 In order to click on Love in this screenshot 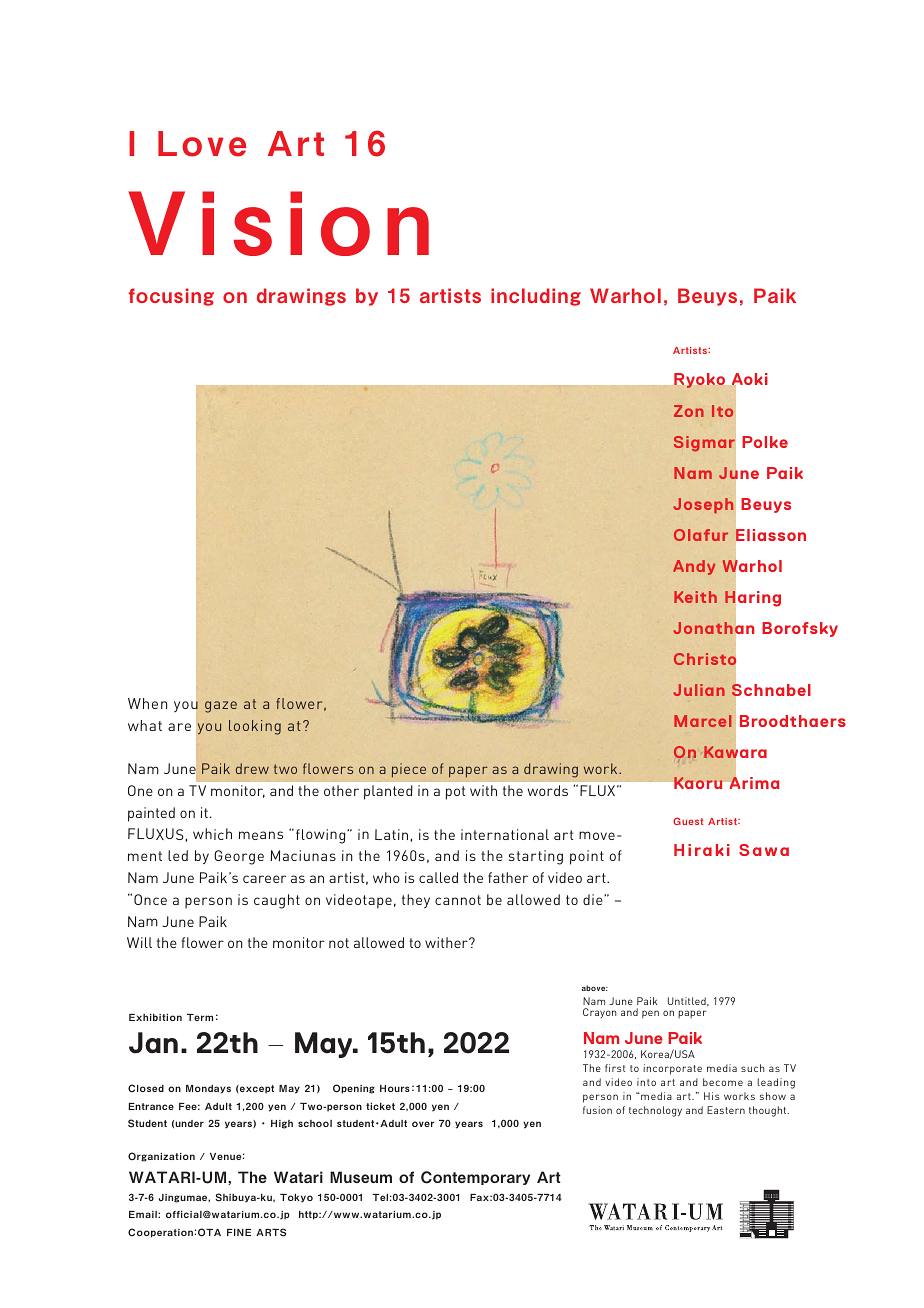, I will do `click(202, 144)`.
